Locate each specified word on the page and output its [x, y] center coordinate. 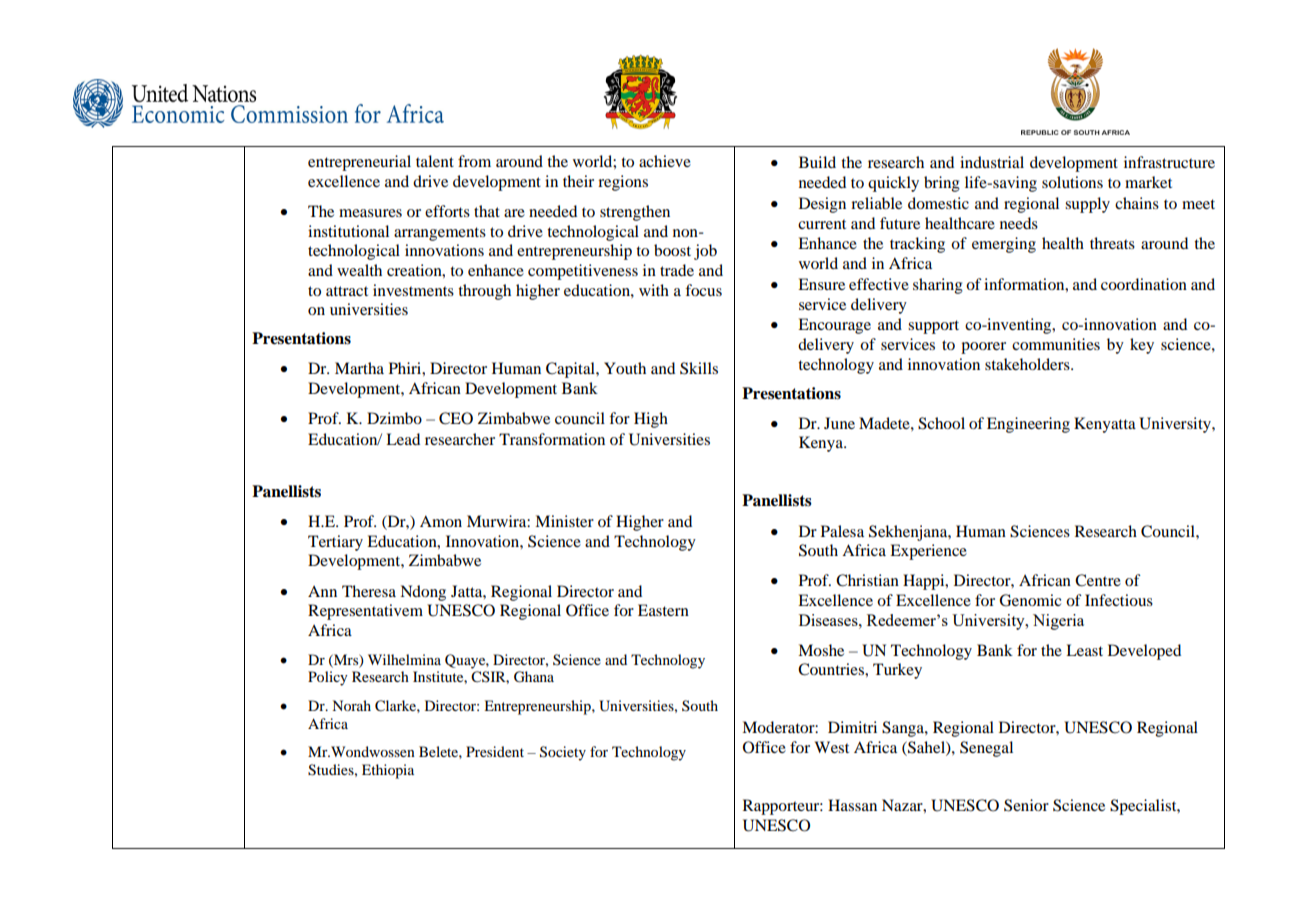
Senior [1026, 805]
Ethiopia [388, 771]
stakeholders [1028, 364]
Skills [699, 368]
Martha [359, 368]
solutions [1072, 182]
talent [435, 161]
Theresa [369, 591]
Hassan [852, 805]
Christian [867, 580]
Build [817, 162]
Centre [1098, 580]
